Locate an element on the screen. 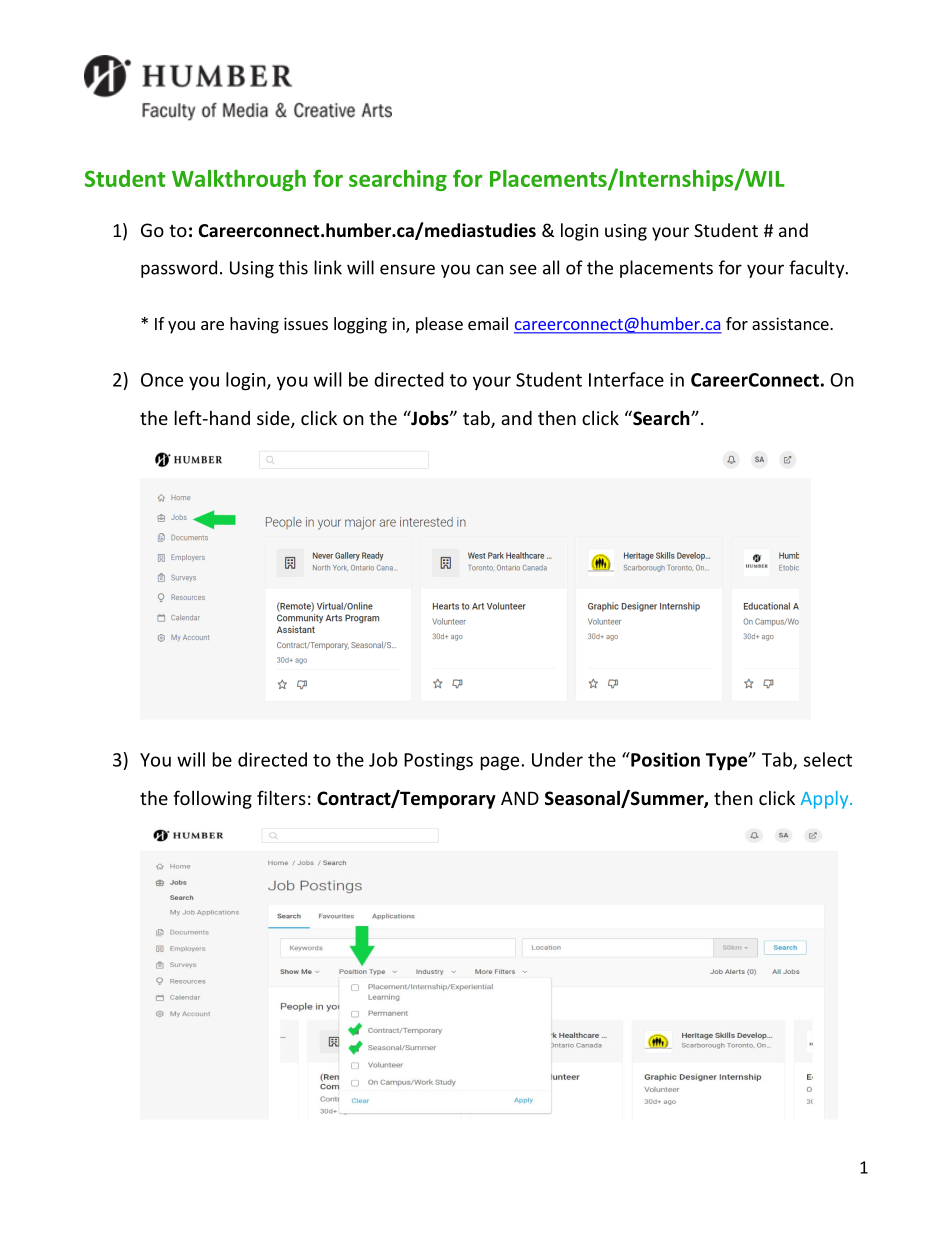 This screenshot has height=1233, width=952. Walkthrough is located at coordinates (239, 180).
